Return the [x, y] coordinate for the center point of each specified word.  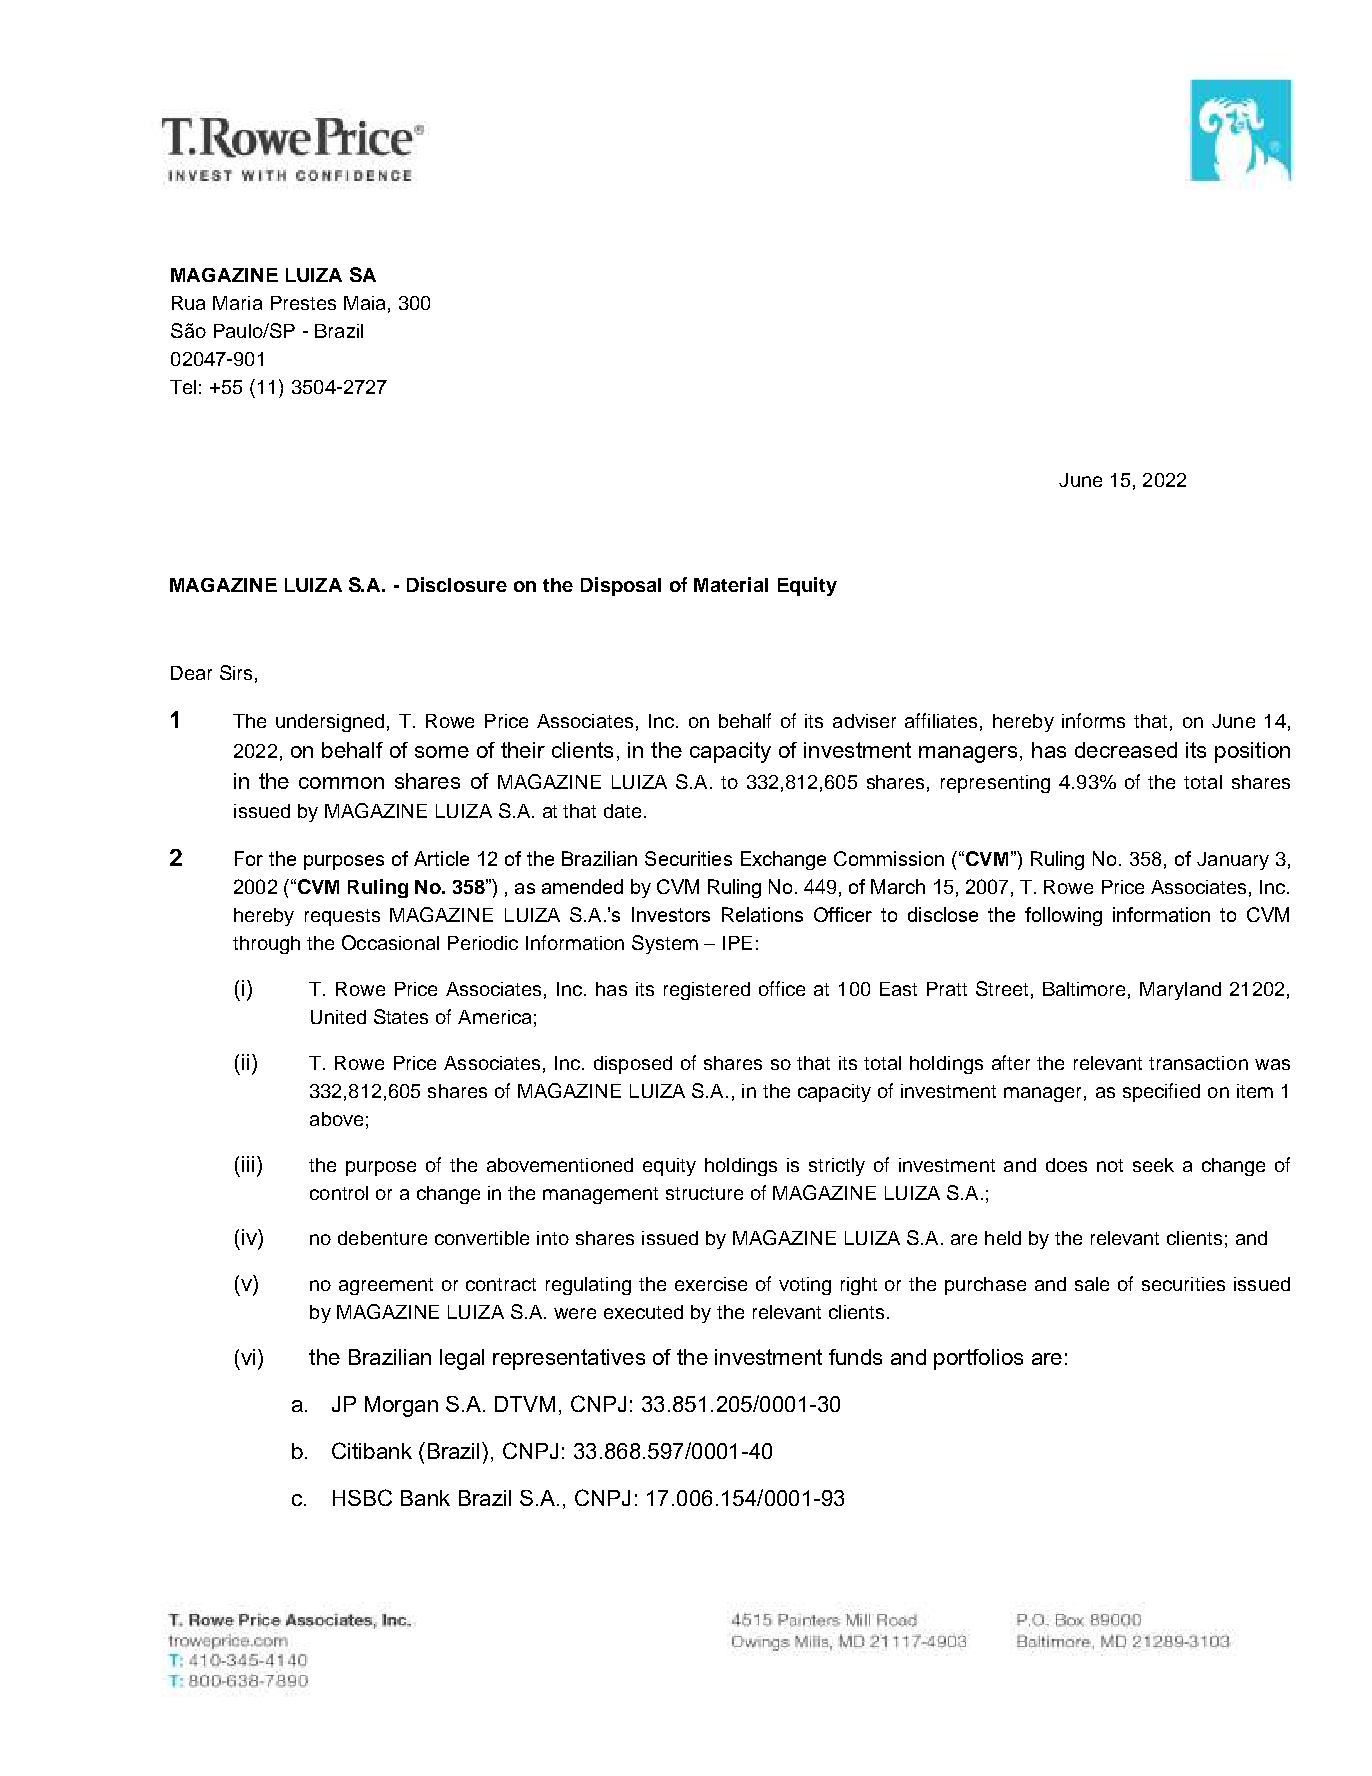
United [338, 1017]
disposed [633, 1065]
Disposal [621, 586]
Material [731, 584]
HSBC [362, 1497]
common [341, 783]
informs [1093, 720]
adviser [864, 721]
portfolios [978, 1359]
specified [1161, 1092]
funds [855, 1357]
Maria [237, 303]
